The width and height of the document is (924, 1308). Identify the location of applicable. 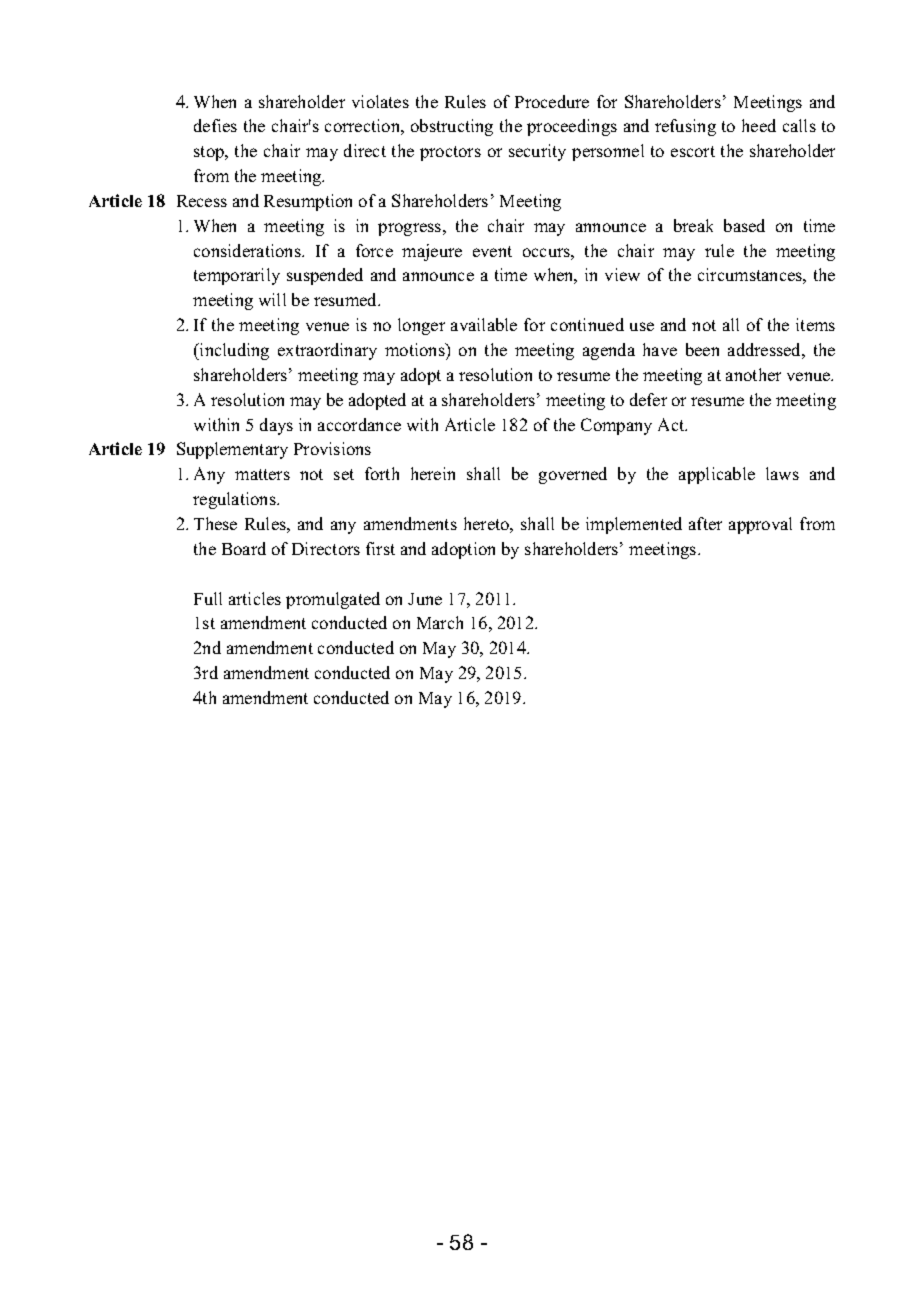
(717, 475).
